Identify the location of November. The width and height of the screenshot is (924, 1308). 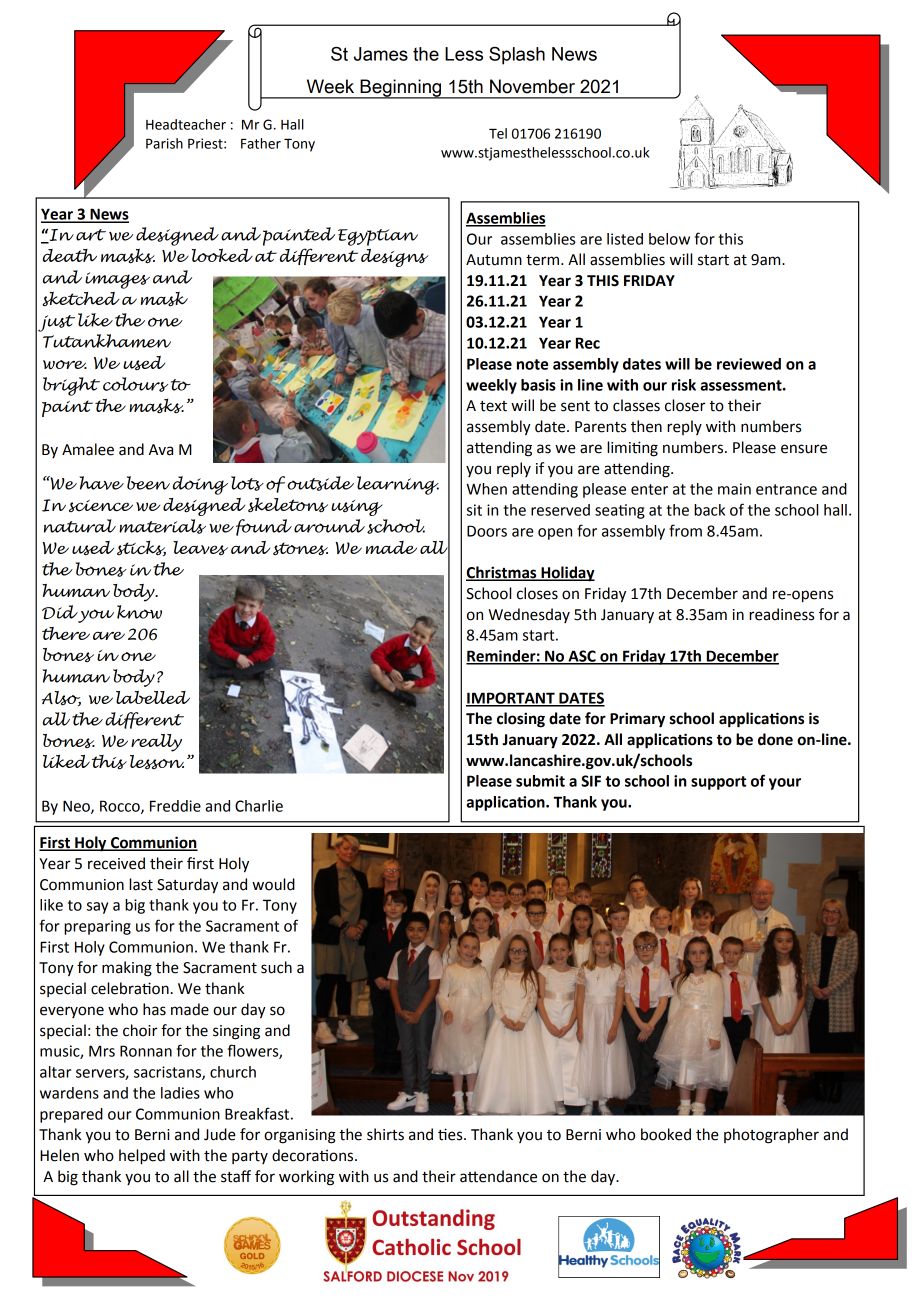
(532, 86).
